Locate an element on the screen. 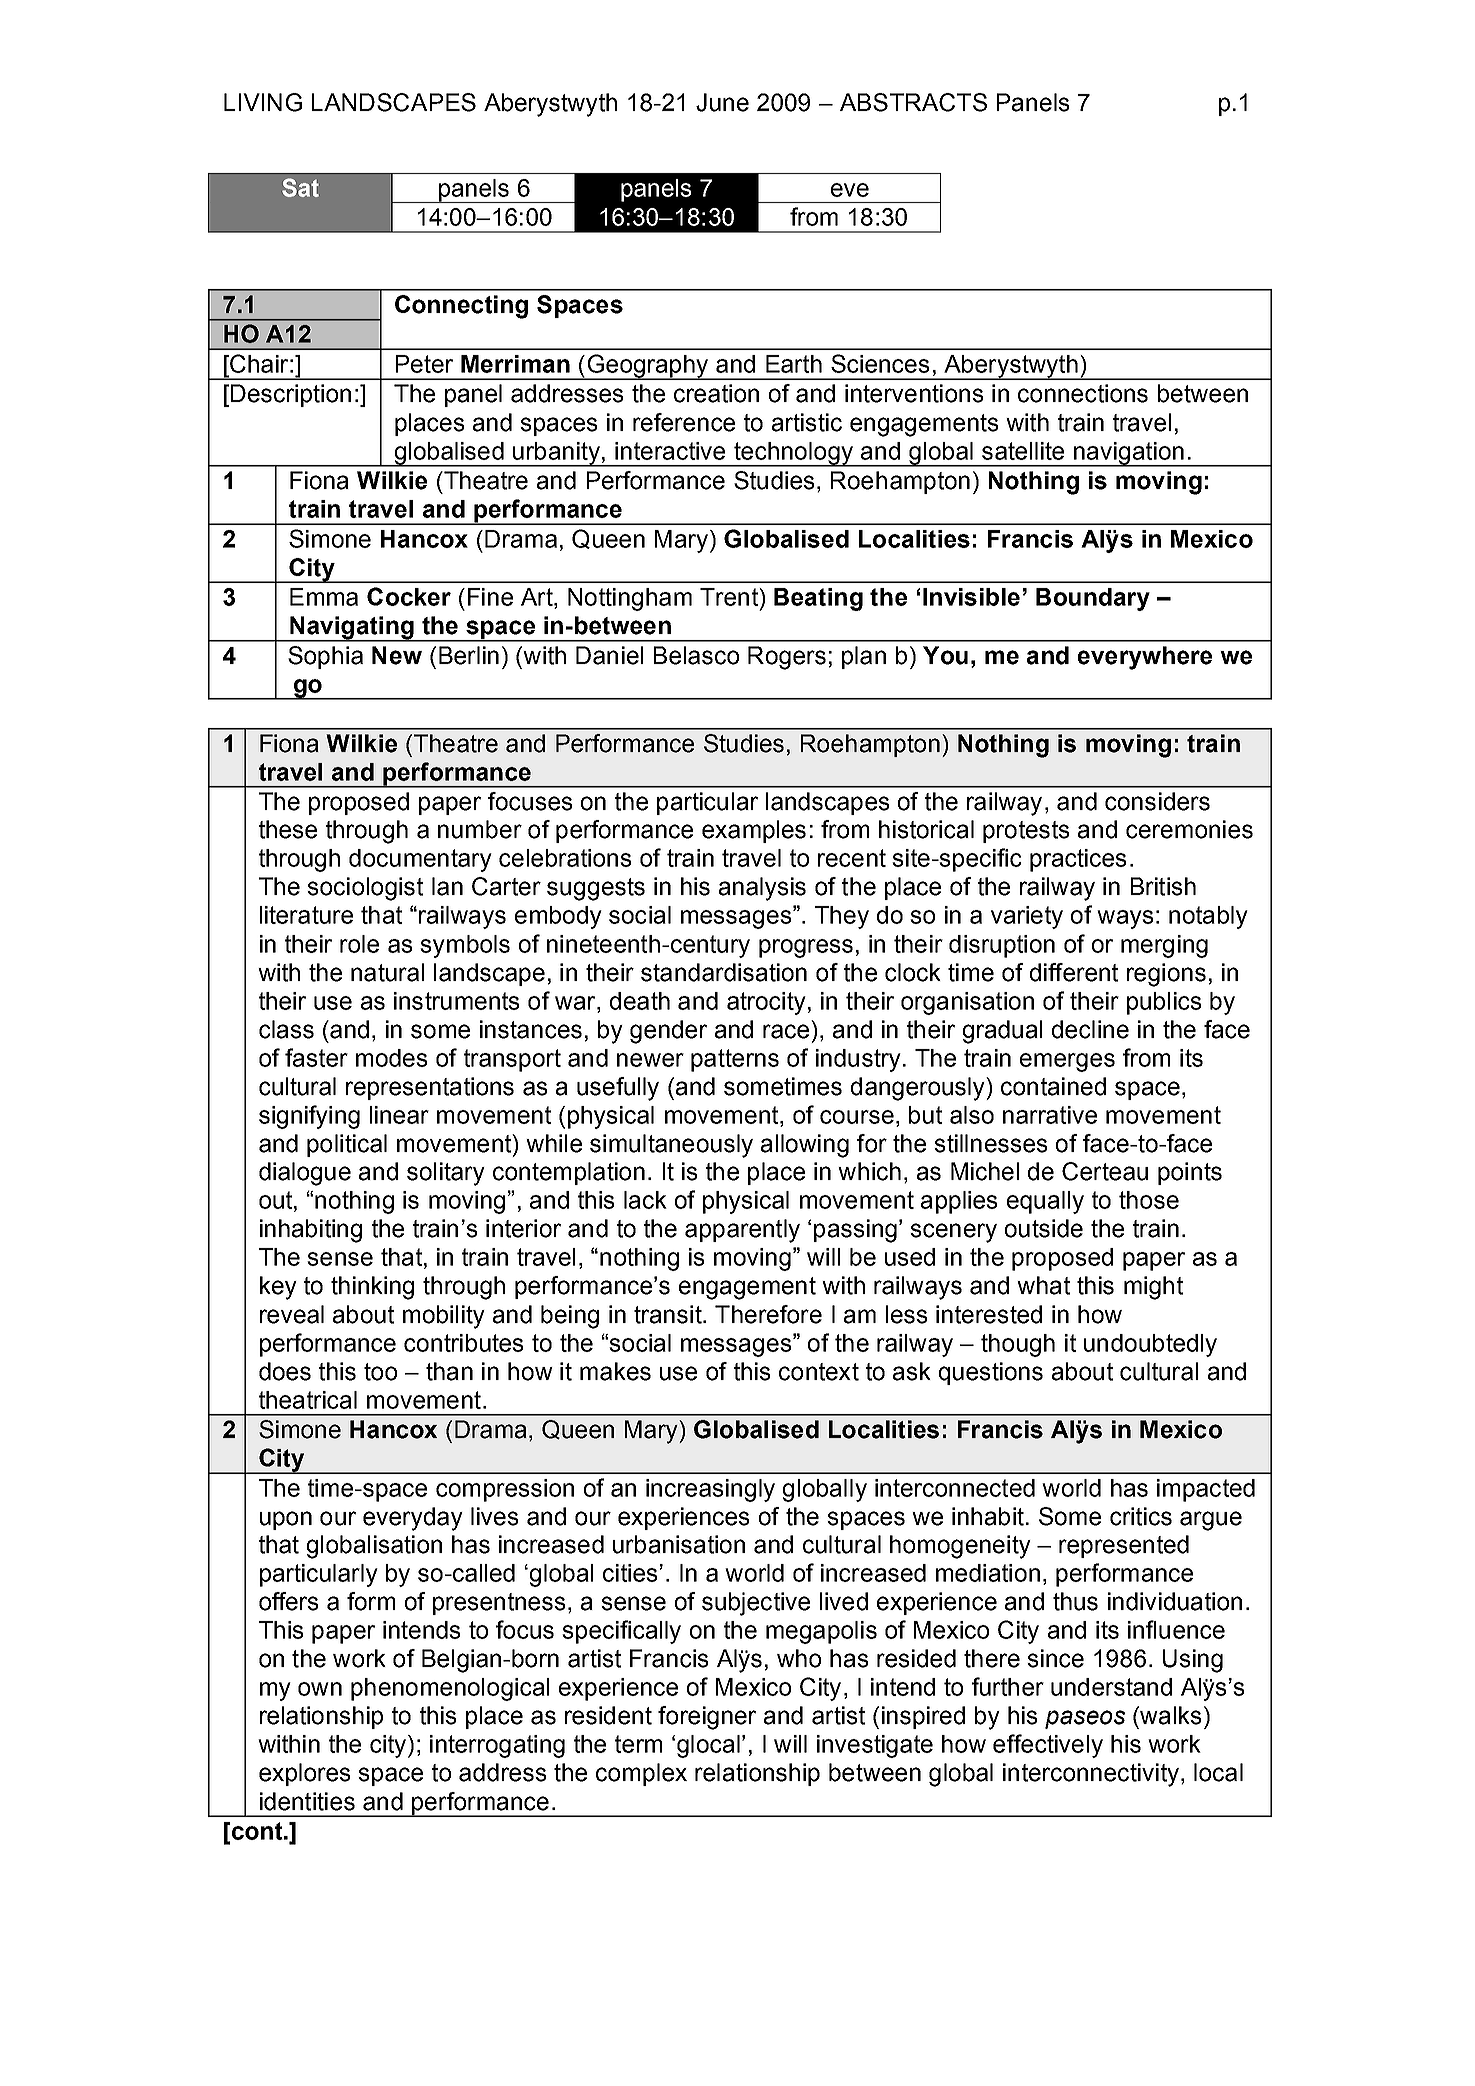  Cocker is located at coordinates (409, 596).
